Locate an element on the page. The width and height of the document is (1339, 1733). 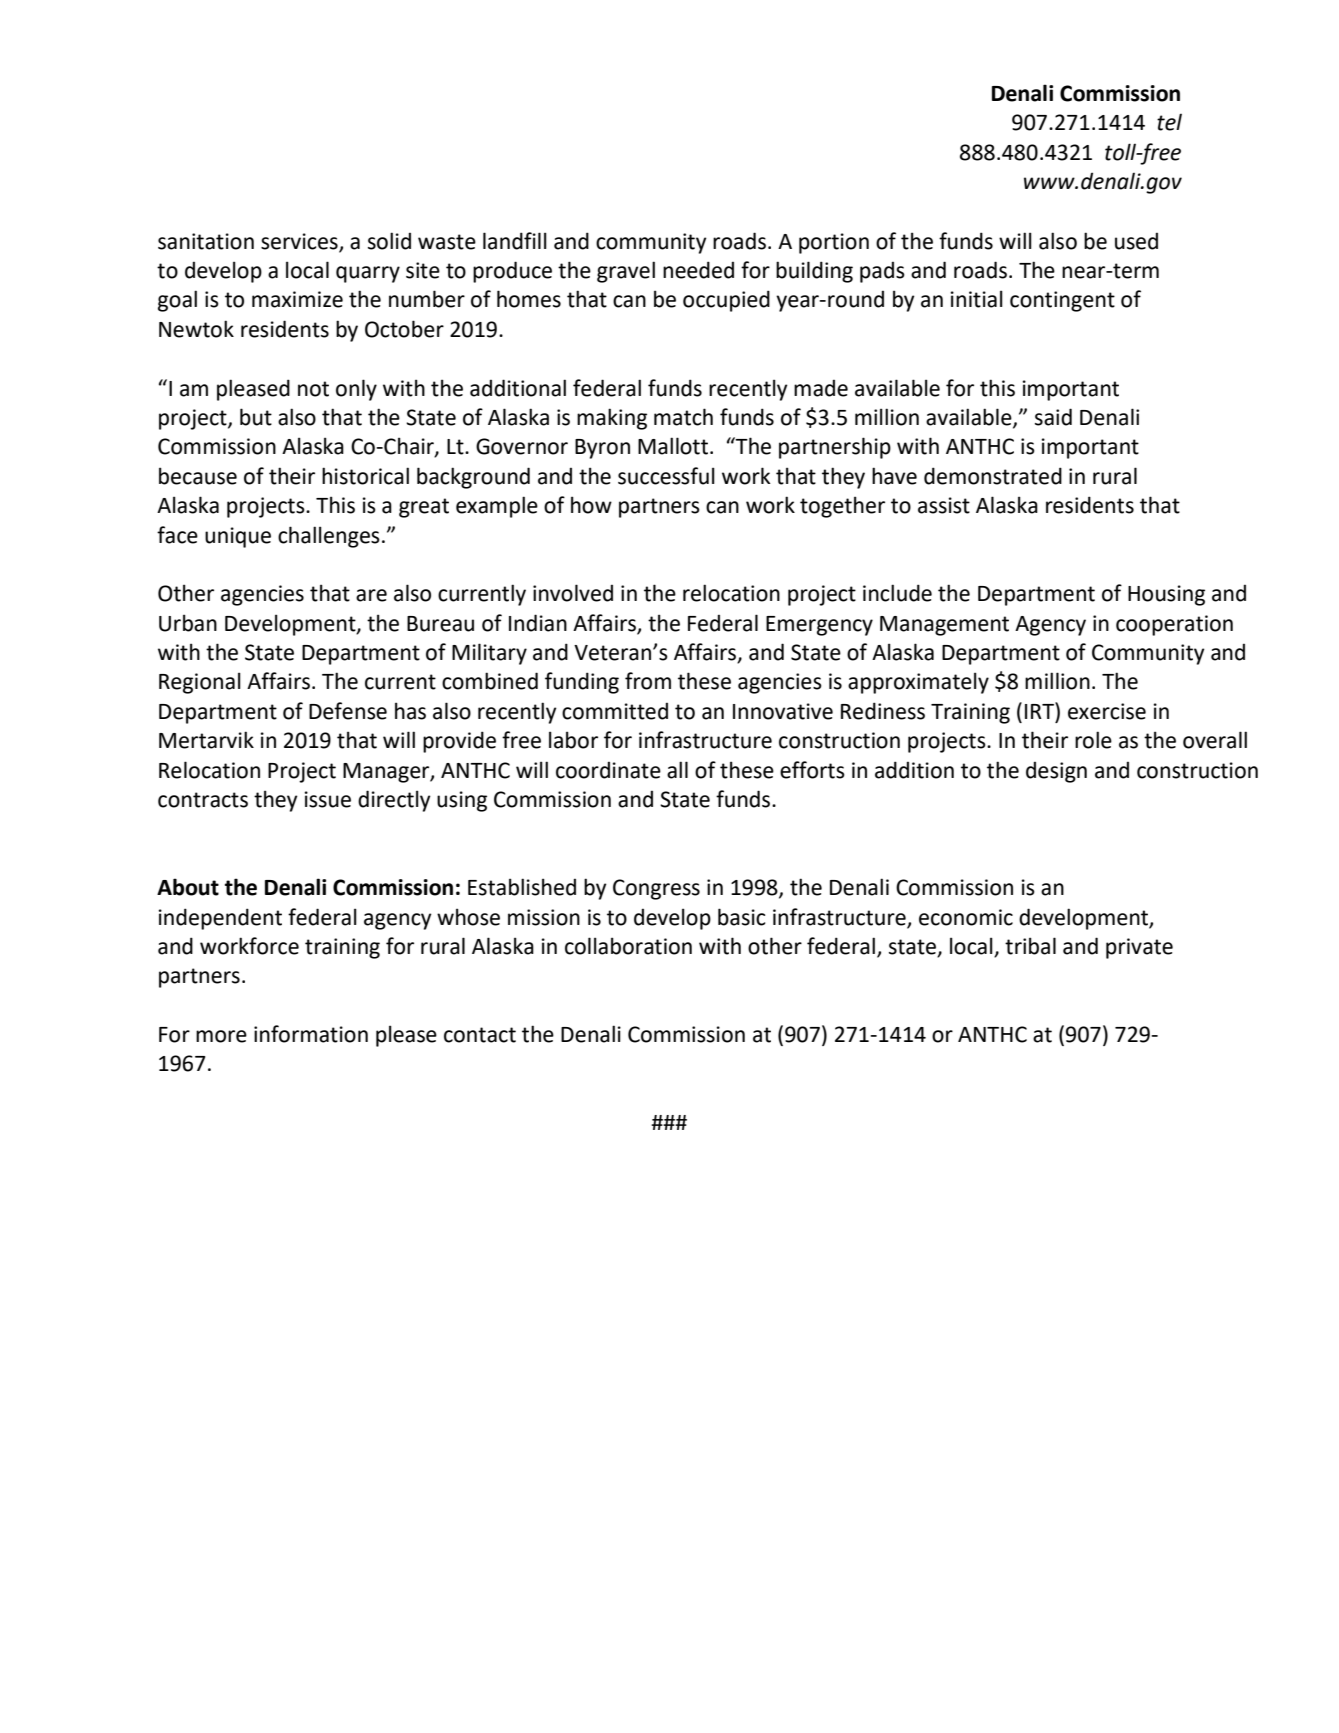
used is located at coordinates (1136, 241).
